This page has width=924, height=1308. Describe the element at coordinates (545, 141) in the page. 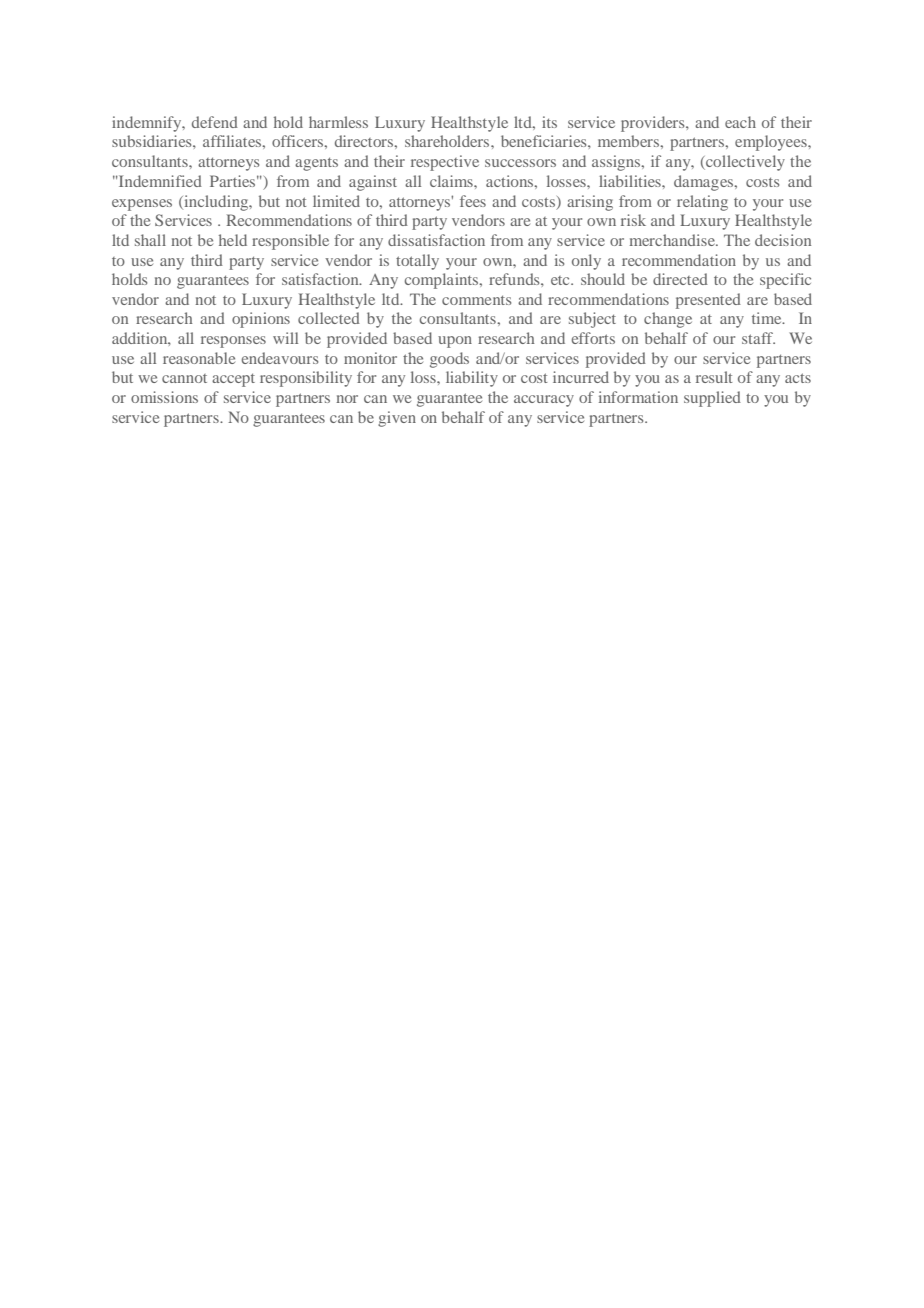

I see `beneficiaries` at that location.
